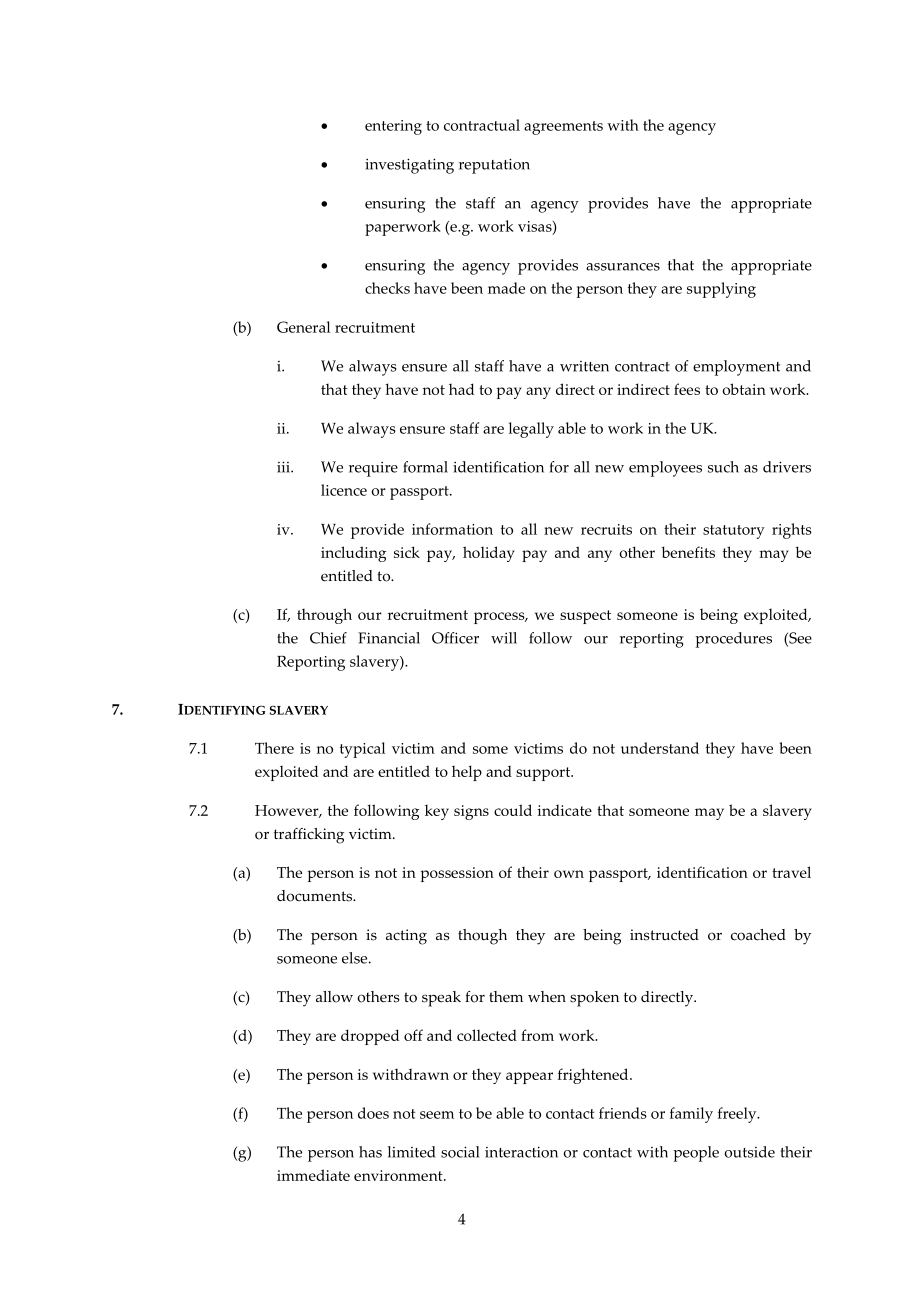 The height and width of the image is (1308, 924). Describe the element at coordinates (521, 1152) in the image. I see `interaction` at that location.
